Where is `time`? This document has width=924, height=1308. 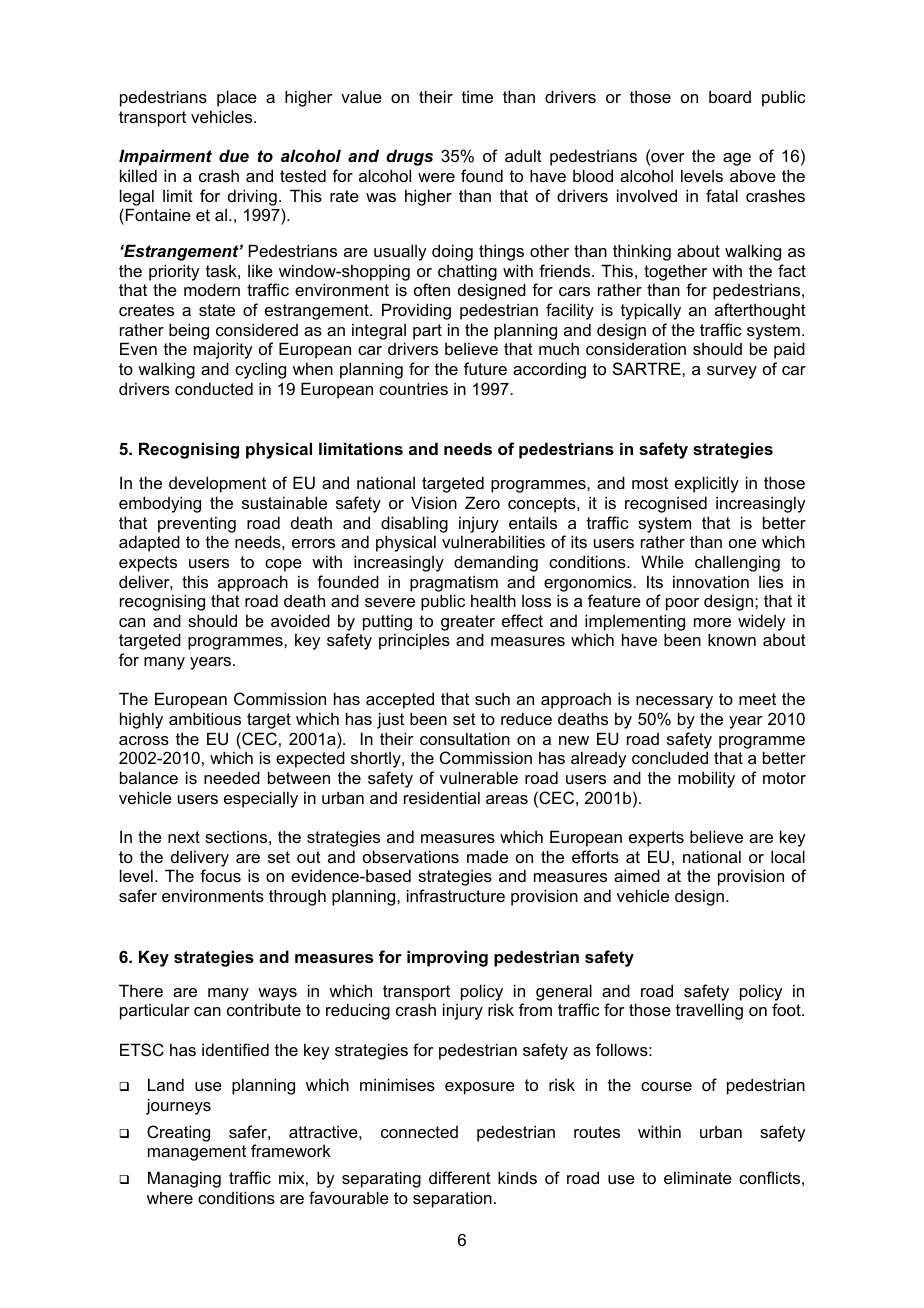 time is located at coordinates (477, 96).
